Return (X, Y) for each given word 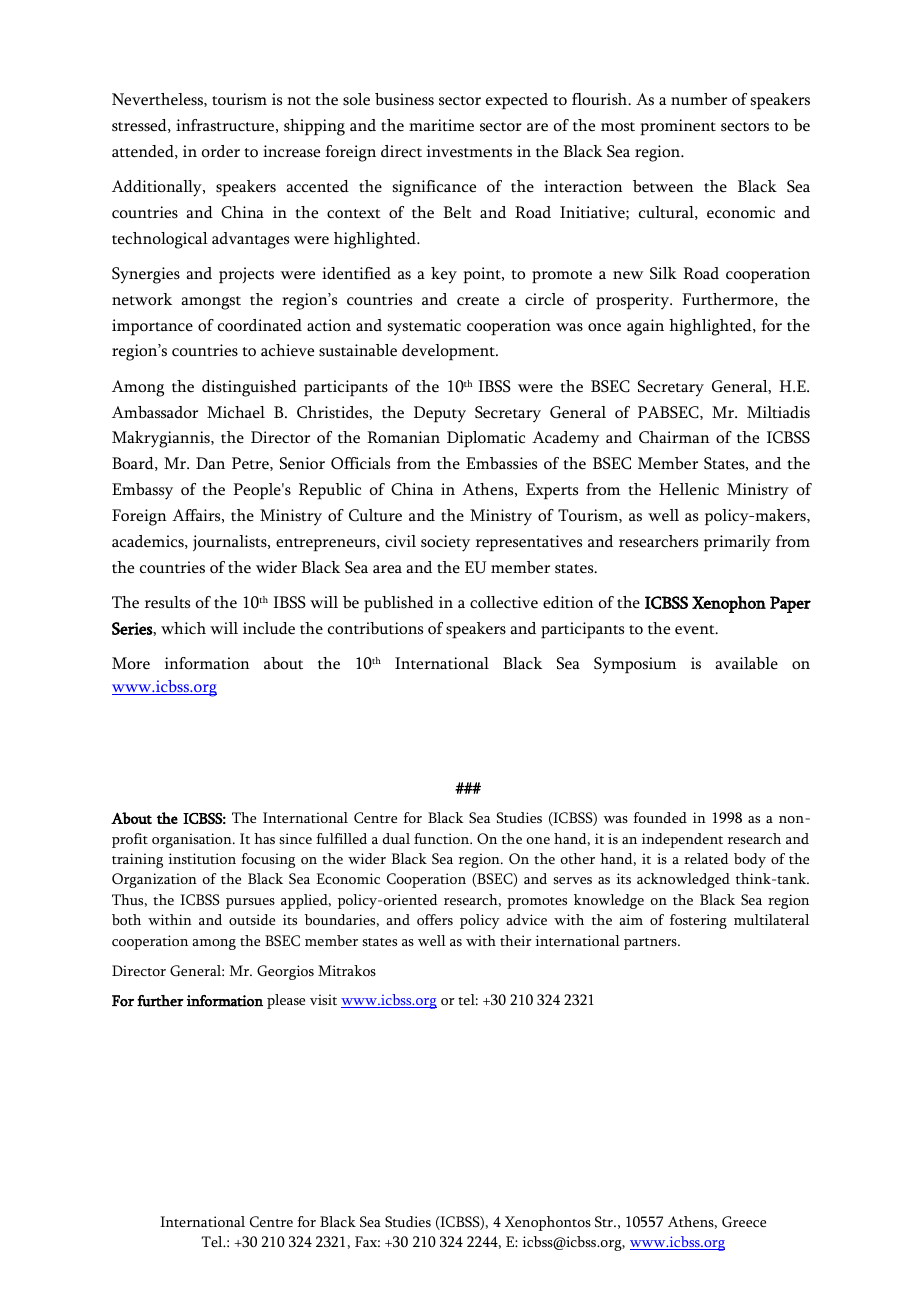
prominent (678, 127)
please (286, 1001)
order (221, 151)
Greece (744, 1221)
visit (323, 999)
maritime (441, 125)
